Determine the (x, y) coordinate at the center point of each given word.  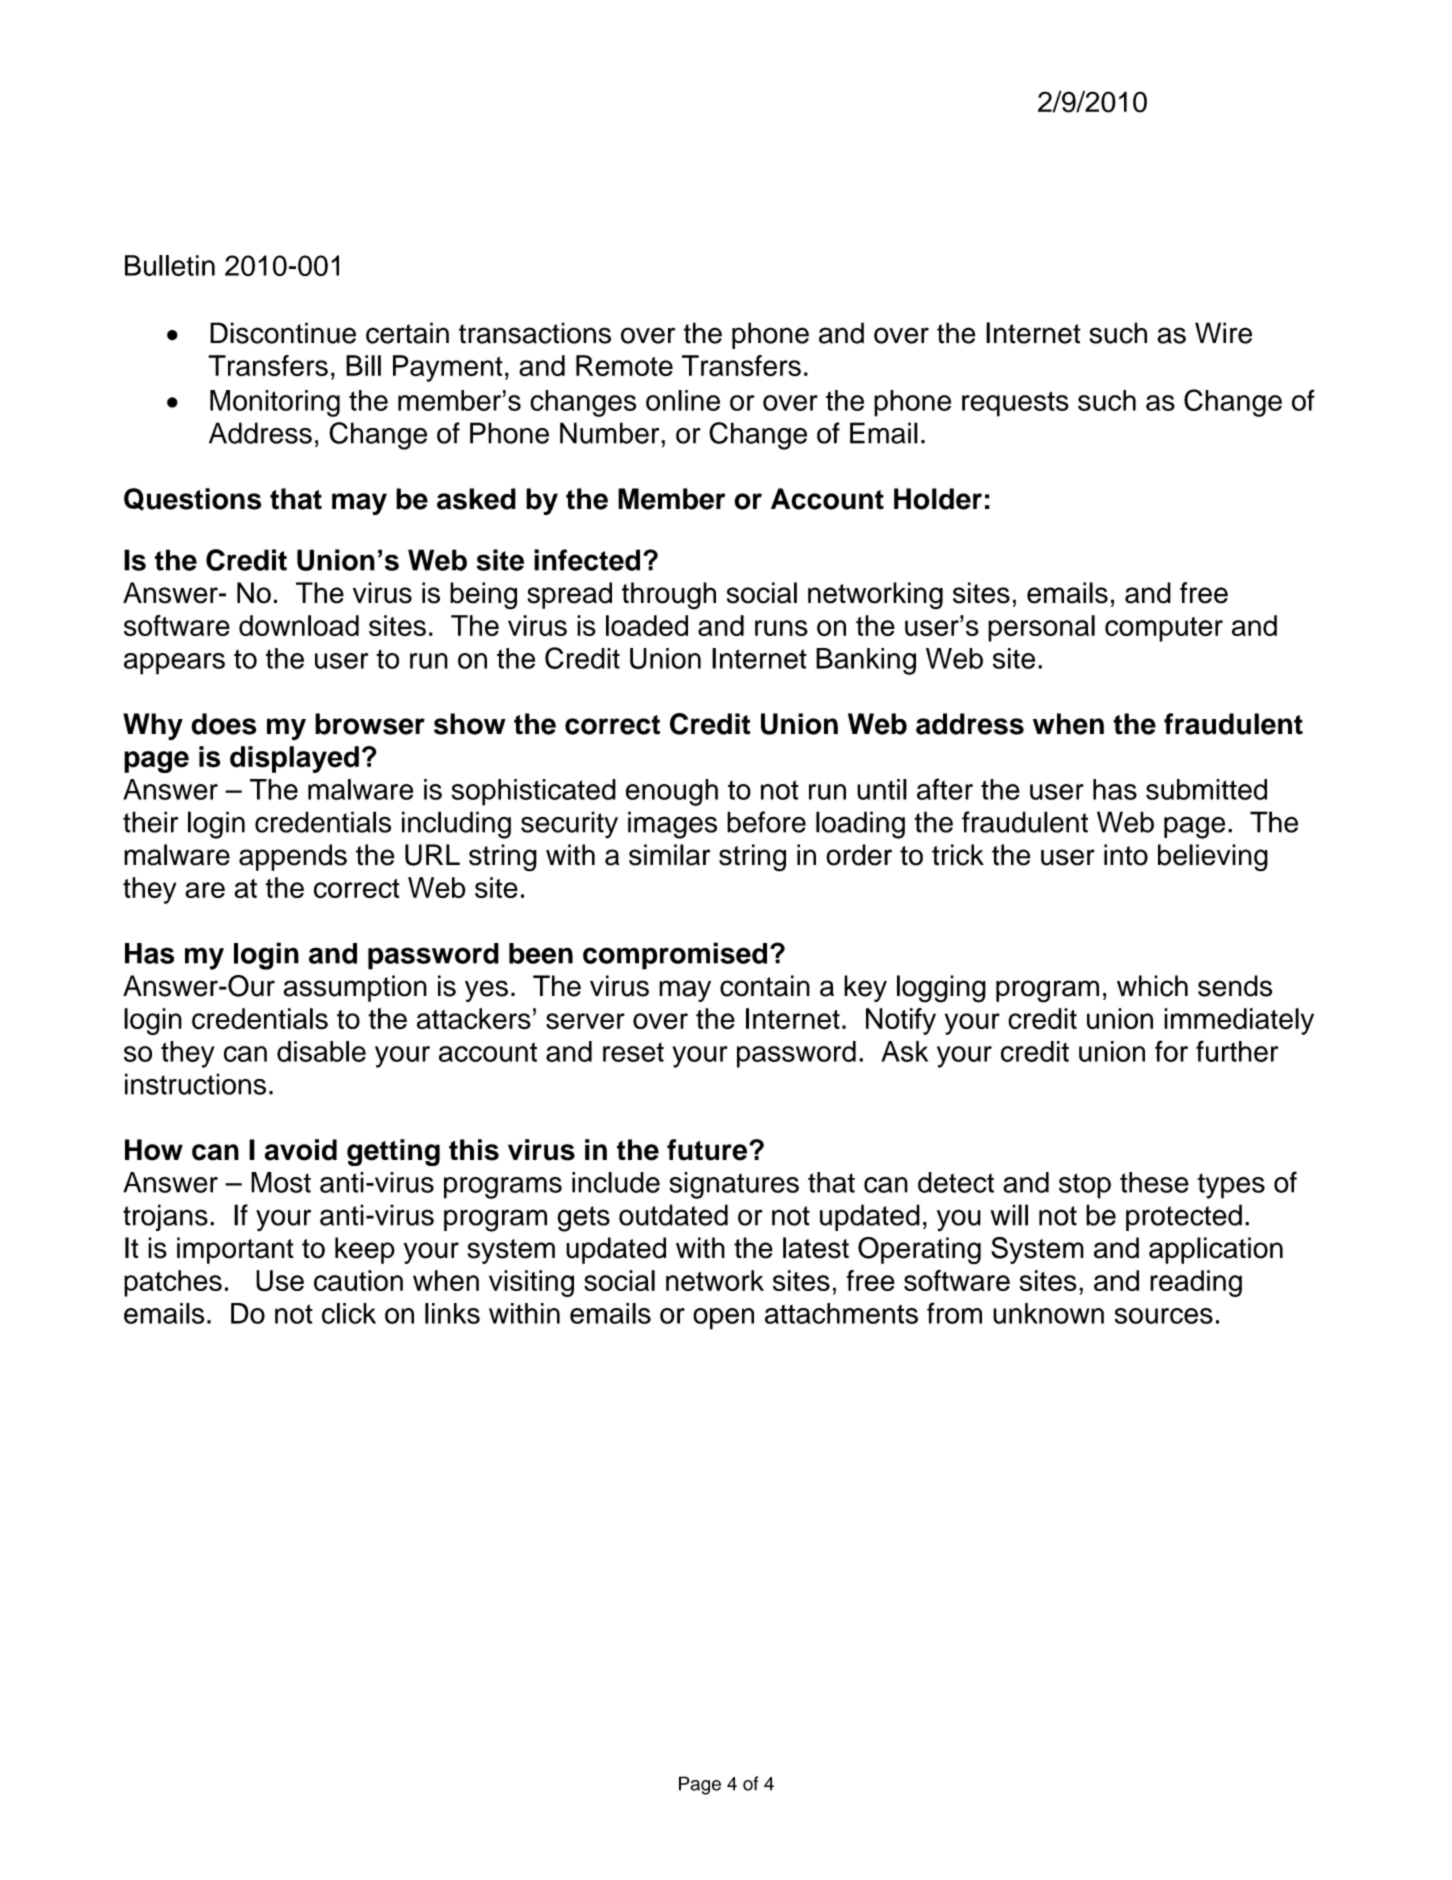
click (349, 1313)
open (723, 1319)
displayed (294, 759)
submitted (1206, 789)
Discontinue (283, 333)
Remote (624, 365)
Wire (1223, 333)
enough (672, 792)
